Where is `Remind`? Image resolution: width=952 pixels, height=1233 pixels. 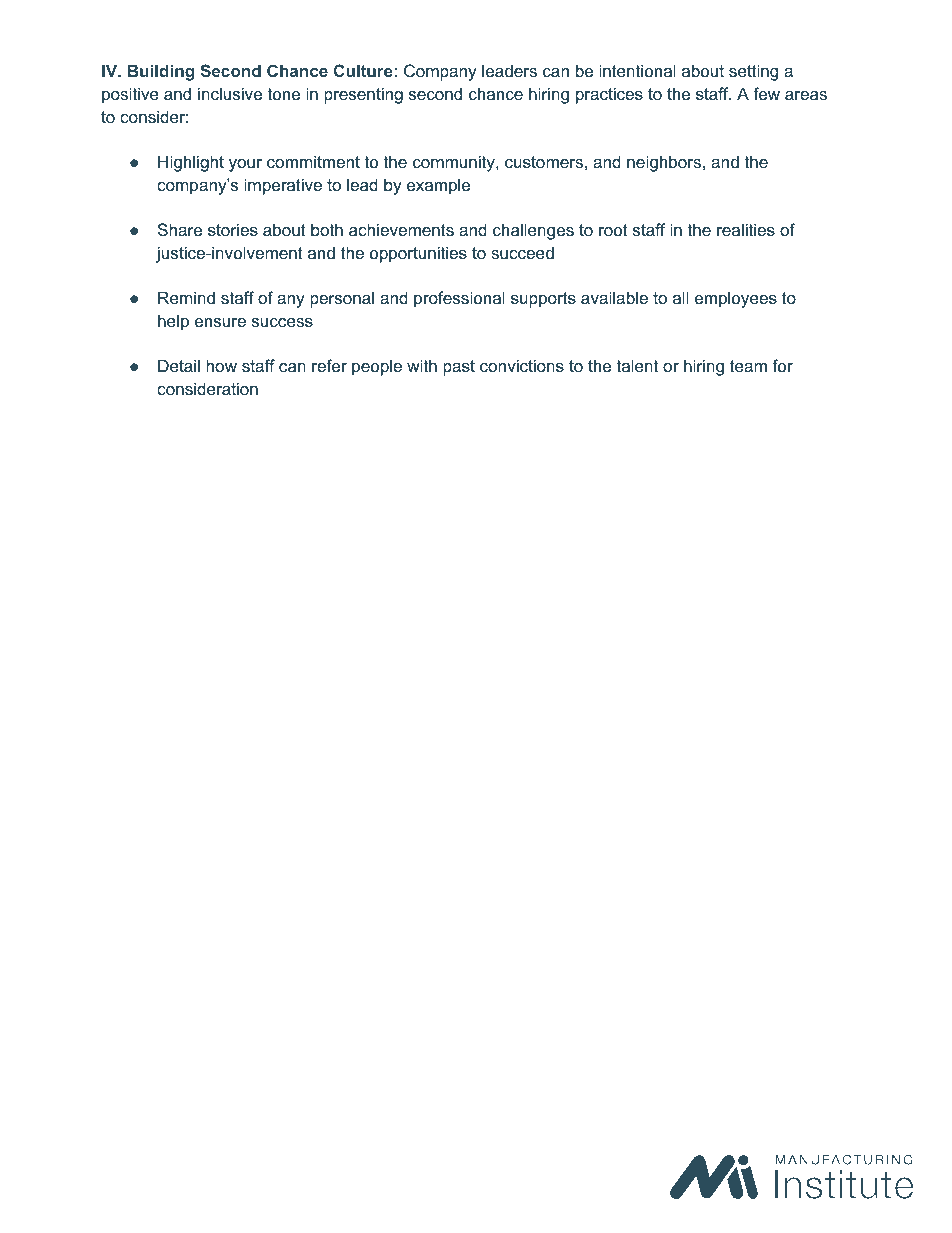
Remind is located at coordinates (186, 297).
